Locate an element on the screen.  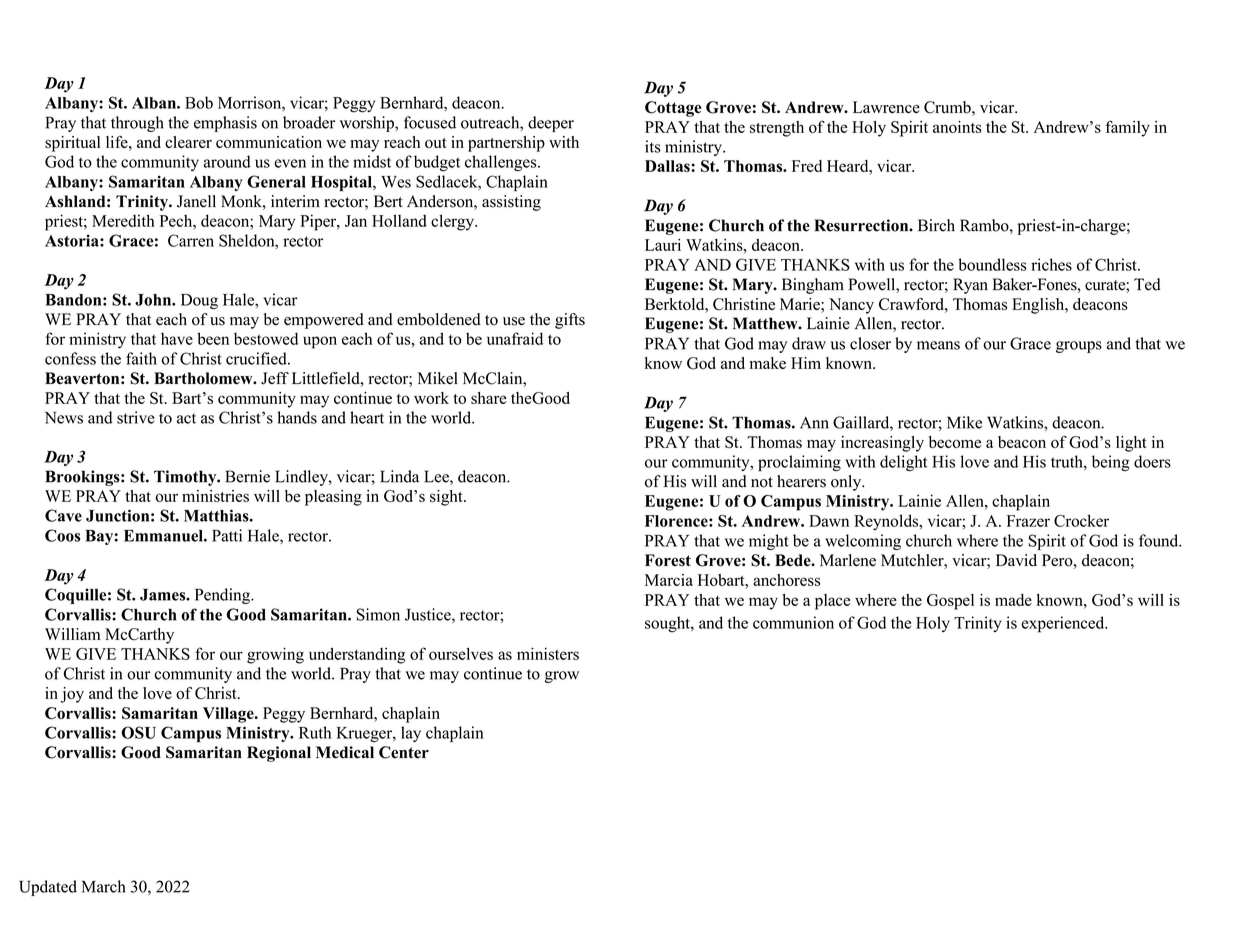
deeper is located at coordinates (551, 124).
